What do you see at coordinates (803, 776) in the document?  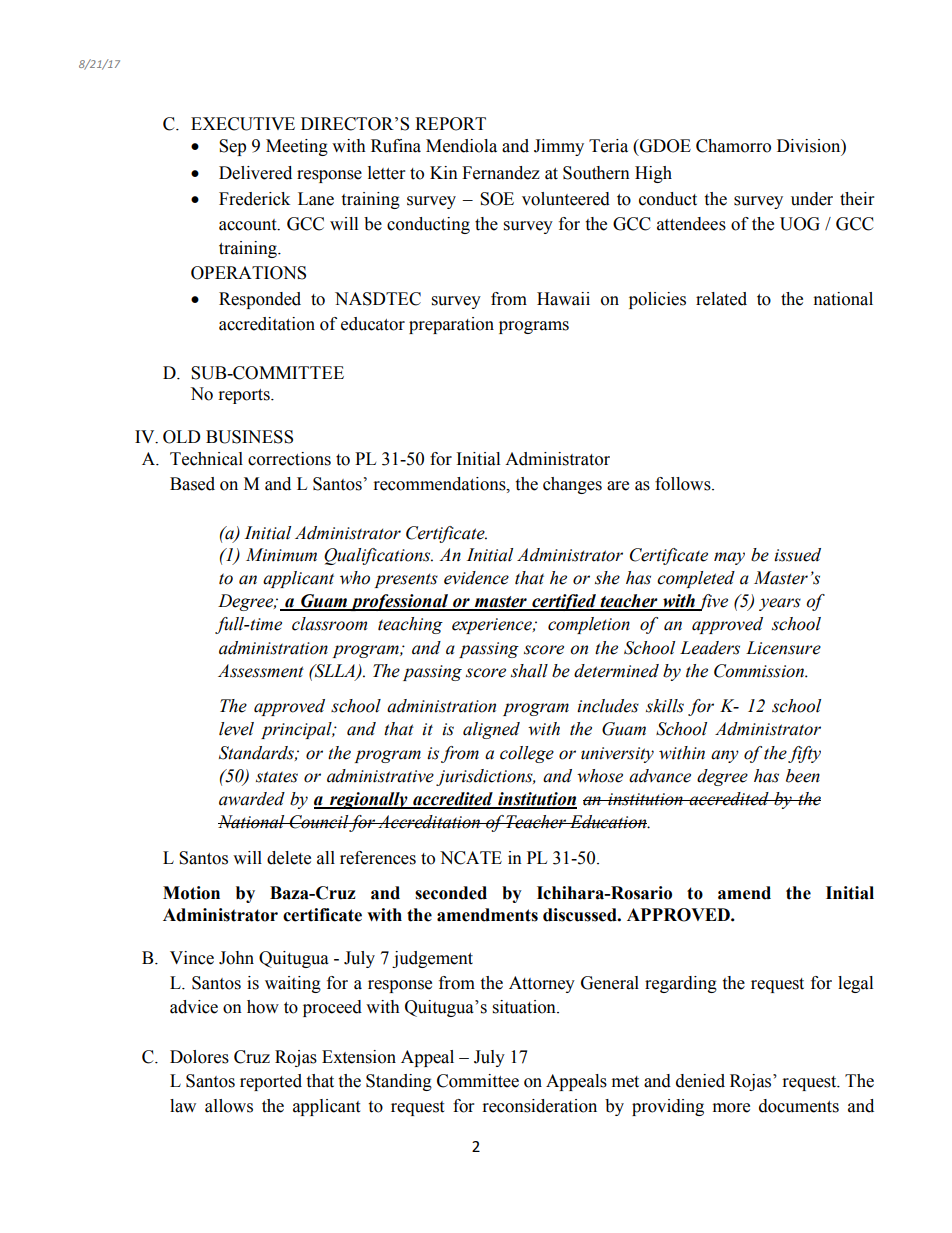 I see `been` at bounding box center [803, 776].
